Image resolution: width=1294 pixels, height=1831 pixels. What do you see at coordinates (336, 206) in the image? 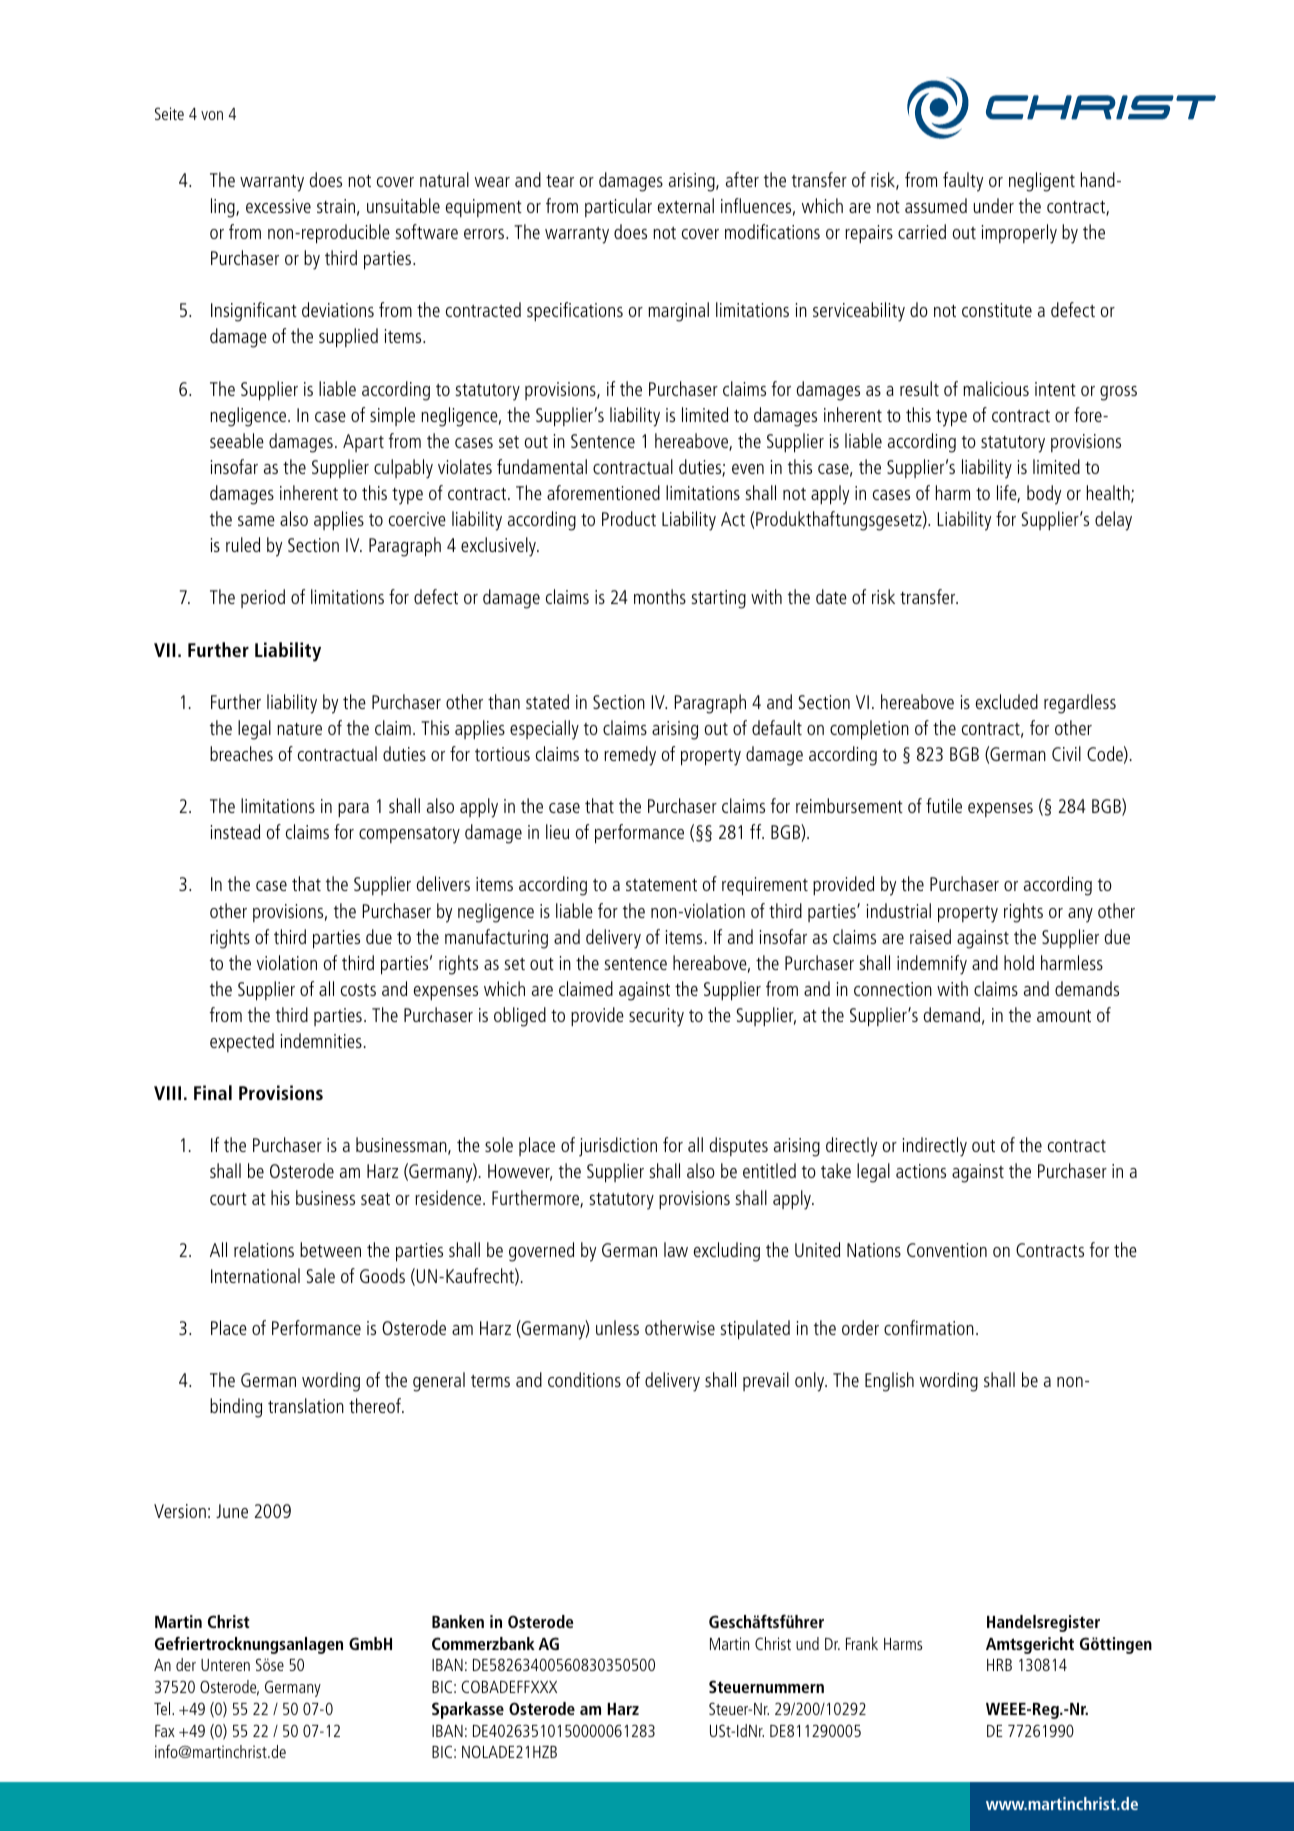
I see `strain` at bounding box center [336, 206].
